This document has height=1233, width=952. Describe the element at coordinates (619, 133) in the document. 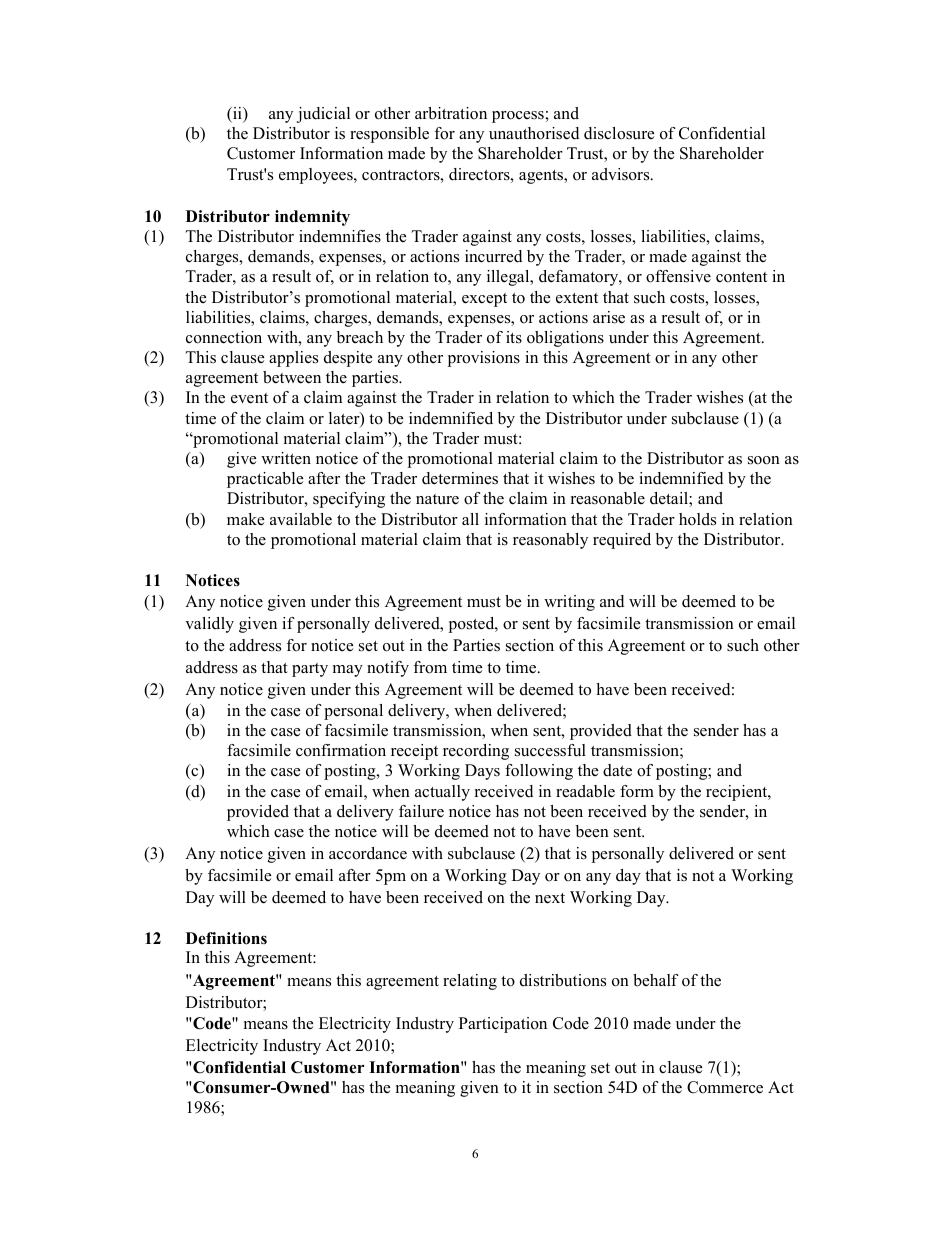

I see `disclosure` at that location.
